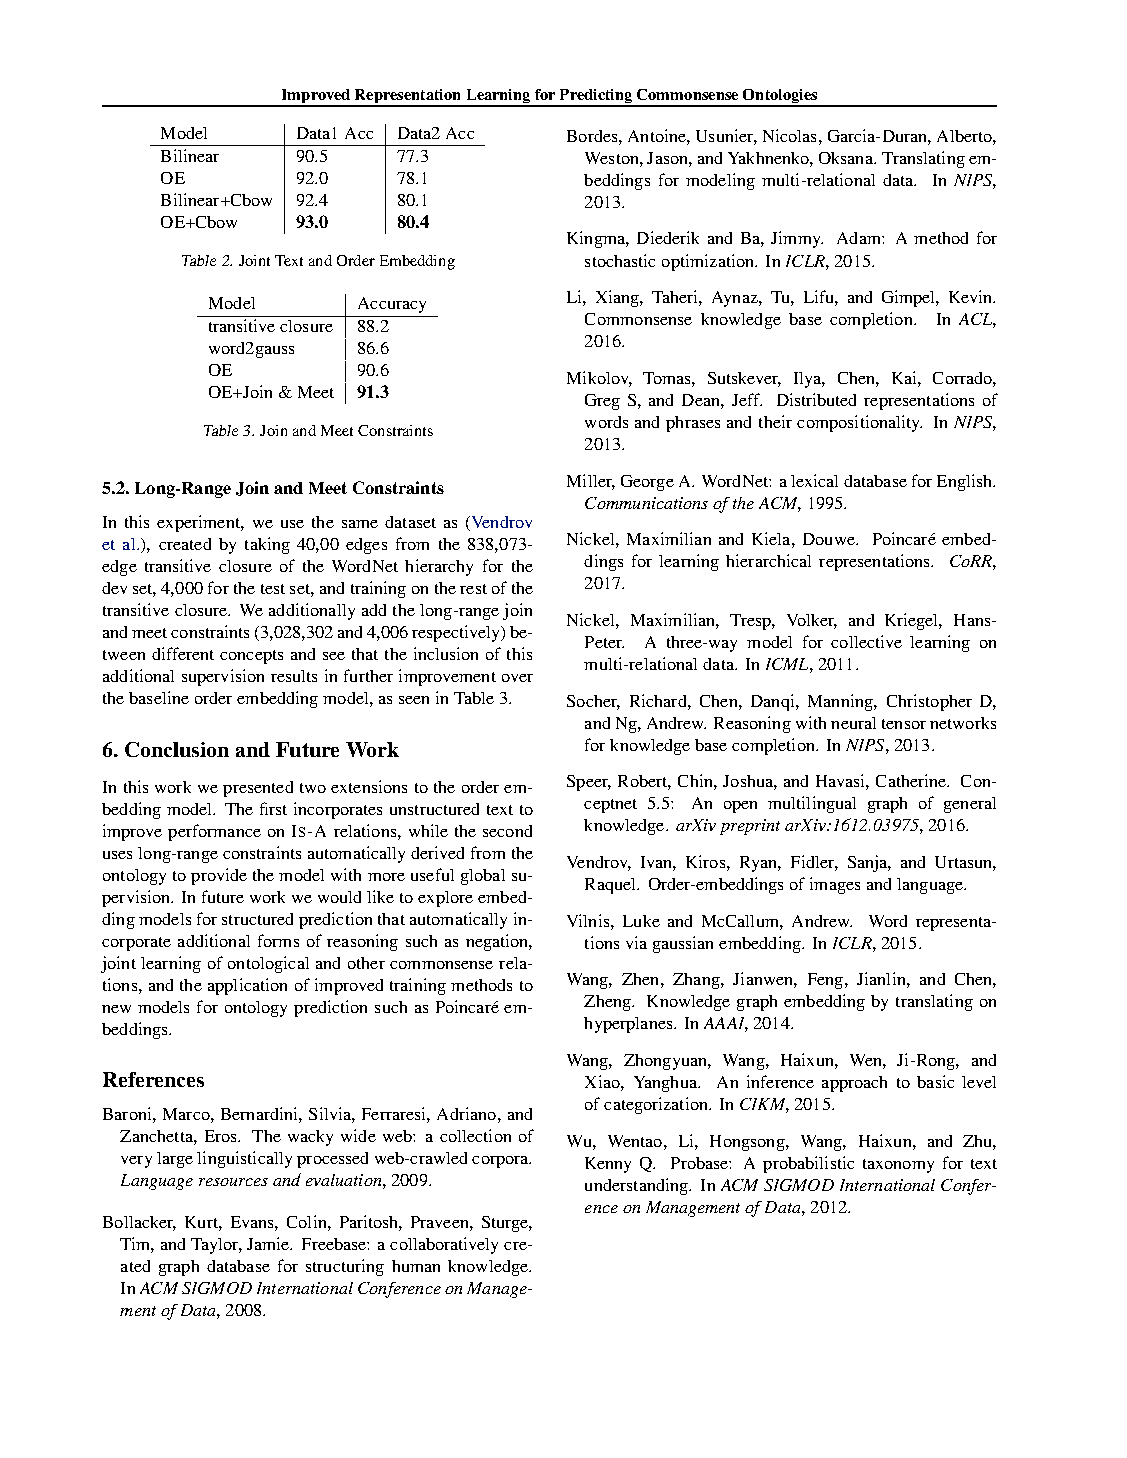 Image resolution: width=1127 pixels, height=1458 pixels. What do you see at coordinates (591, 481) in the document?
I see `Miller` at bounding box center [591, 481].
